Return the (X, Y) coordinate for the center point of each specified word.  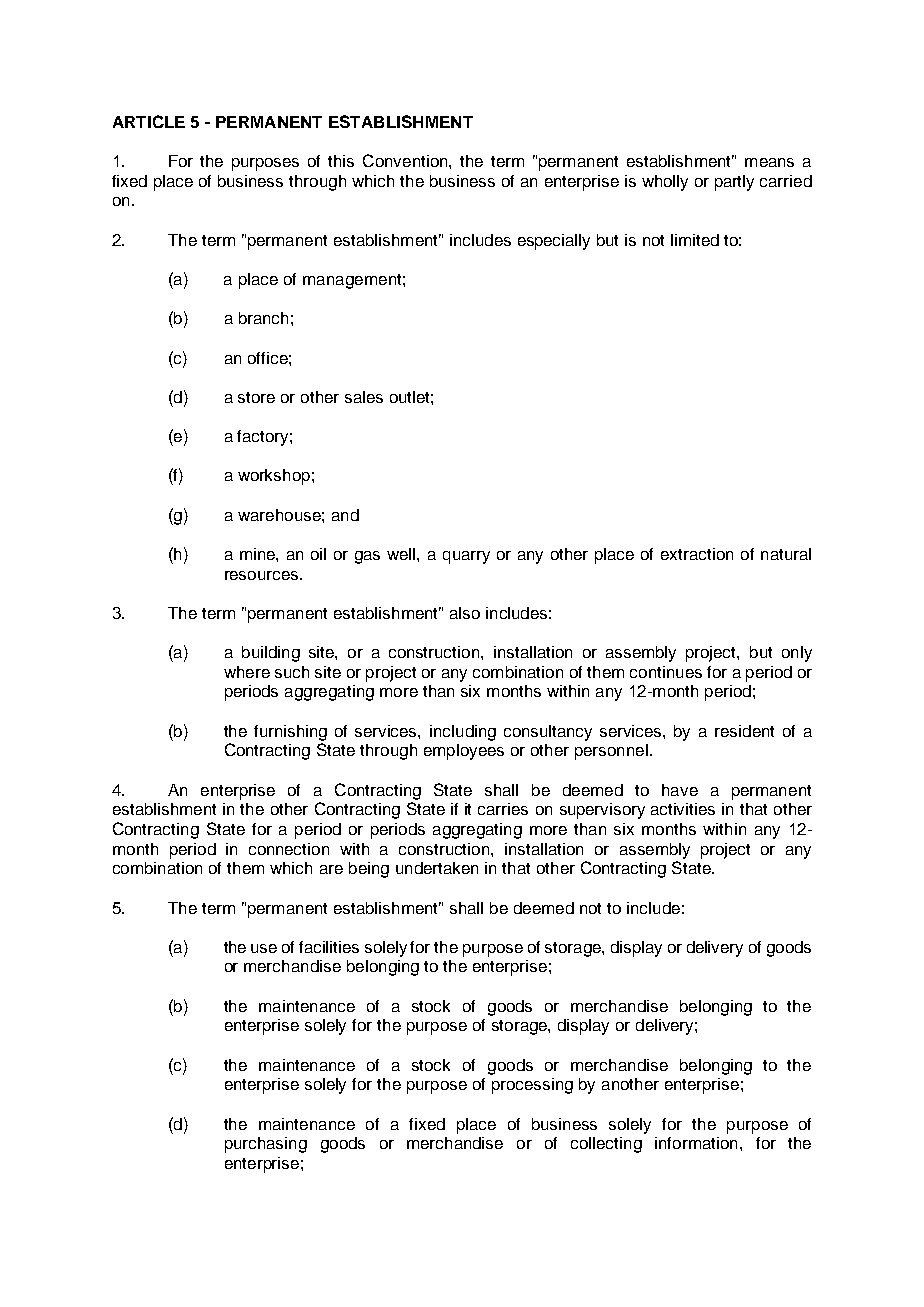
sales (364, 397)
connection (289, 849)
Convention (406, 160)
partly (734, 183)
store (256, 397)
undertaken (437, 868)
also (465, 613)
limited (695, 240)
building (271, 654)
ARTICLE (149, 121)
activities (683, 809)
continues (666, 672)
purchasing (266, 1145)
